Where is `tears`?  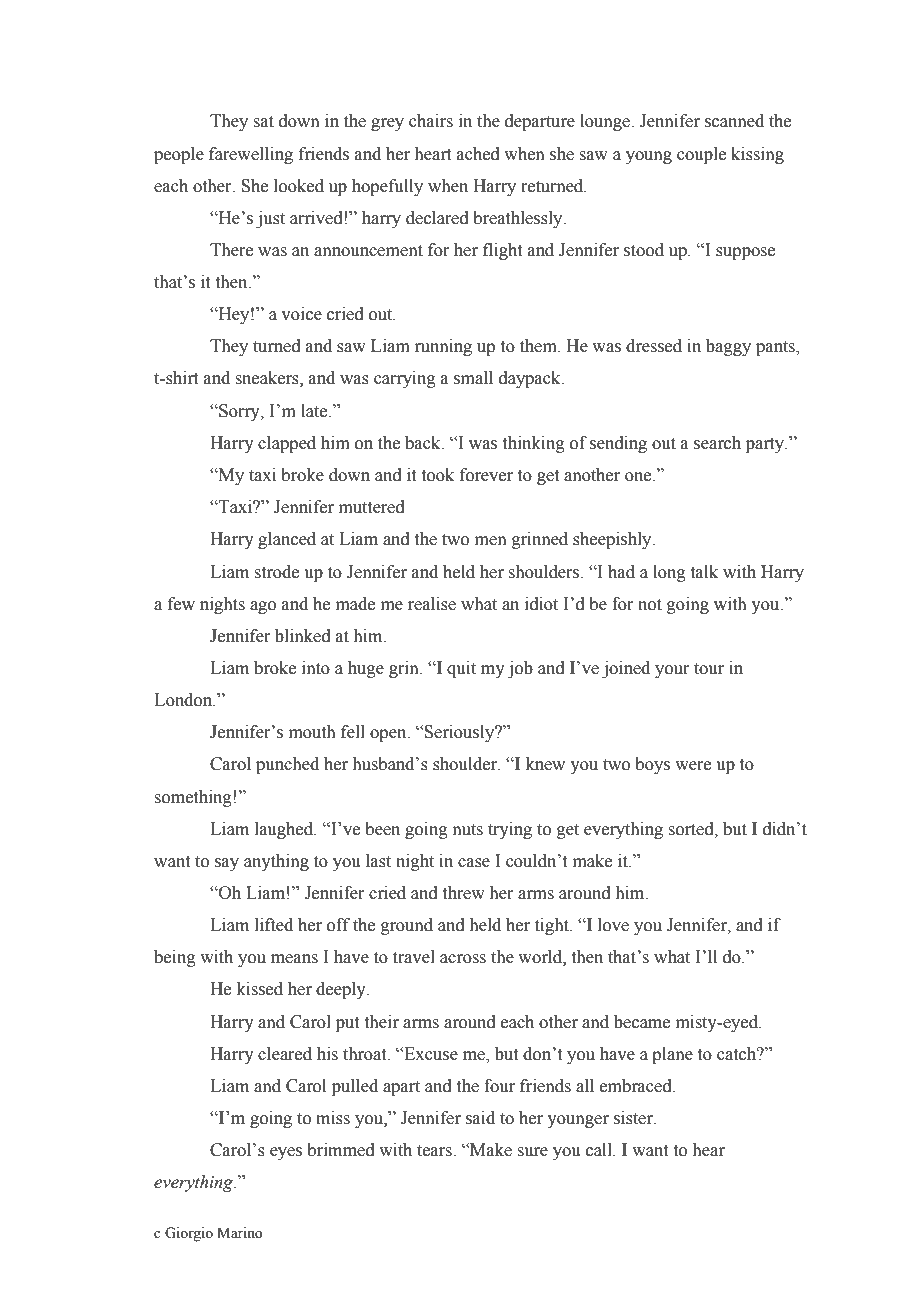
tears is located at coordinates (435, 1151).
